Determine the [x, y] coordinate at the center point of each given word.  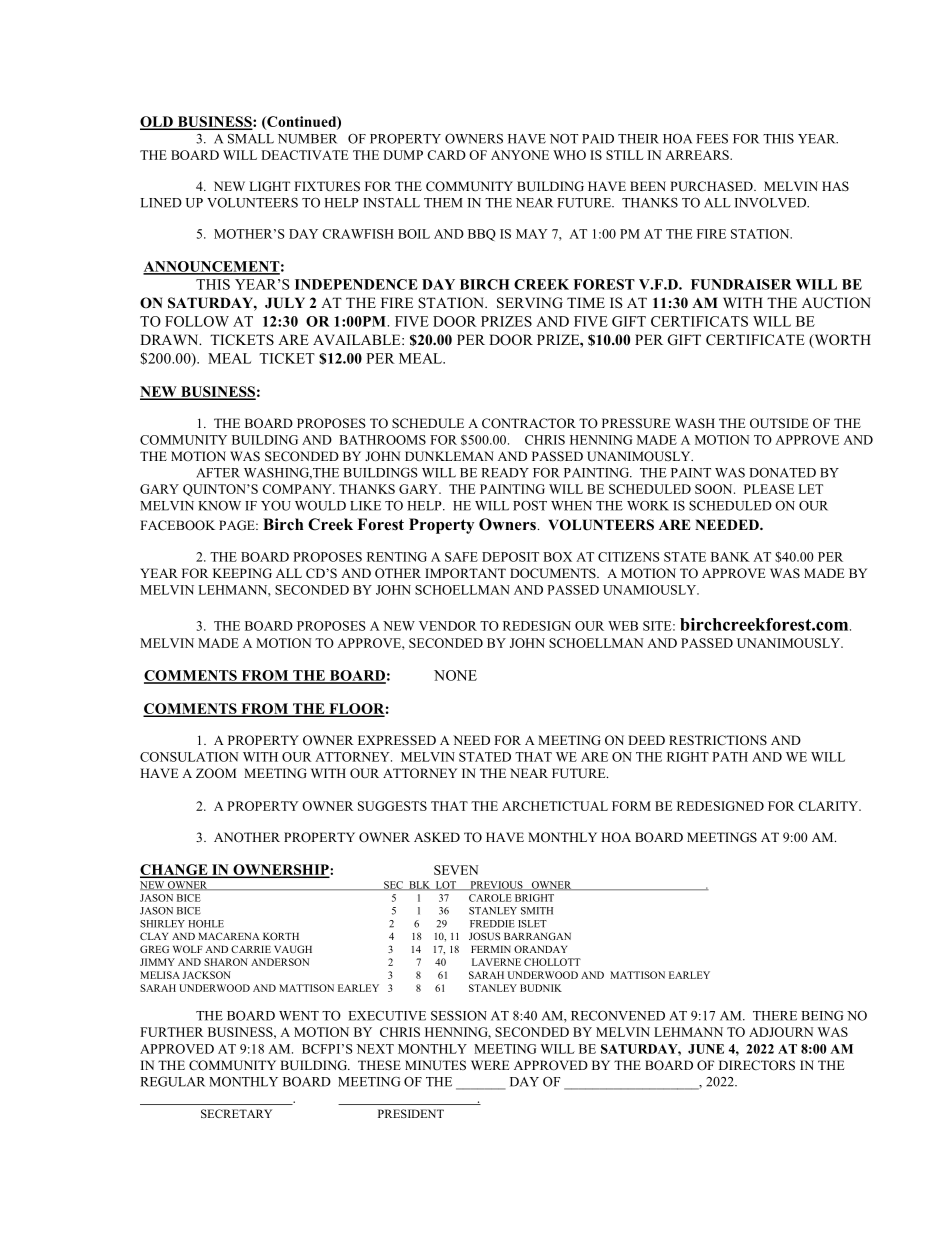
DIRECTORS [757, 1065]
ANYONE [520, 155]
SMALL [251, 139]
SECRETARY [236, 1113]
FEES [712, 139]
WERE [490, 1065]
